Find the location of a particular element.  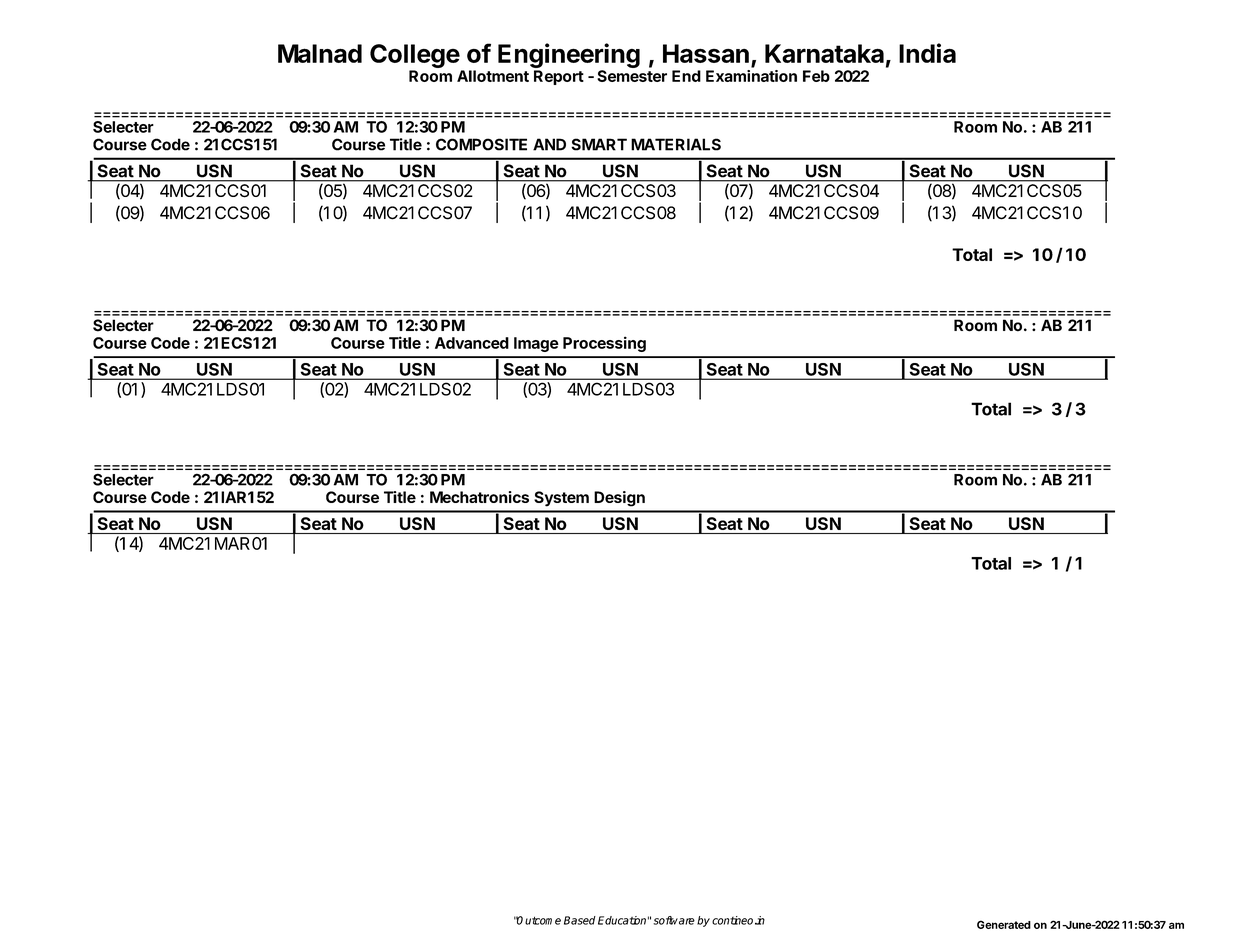

Generated is located at coordinates (1004, 924).
